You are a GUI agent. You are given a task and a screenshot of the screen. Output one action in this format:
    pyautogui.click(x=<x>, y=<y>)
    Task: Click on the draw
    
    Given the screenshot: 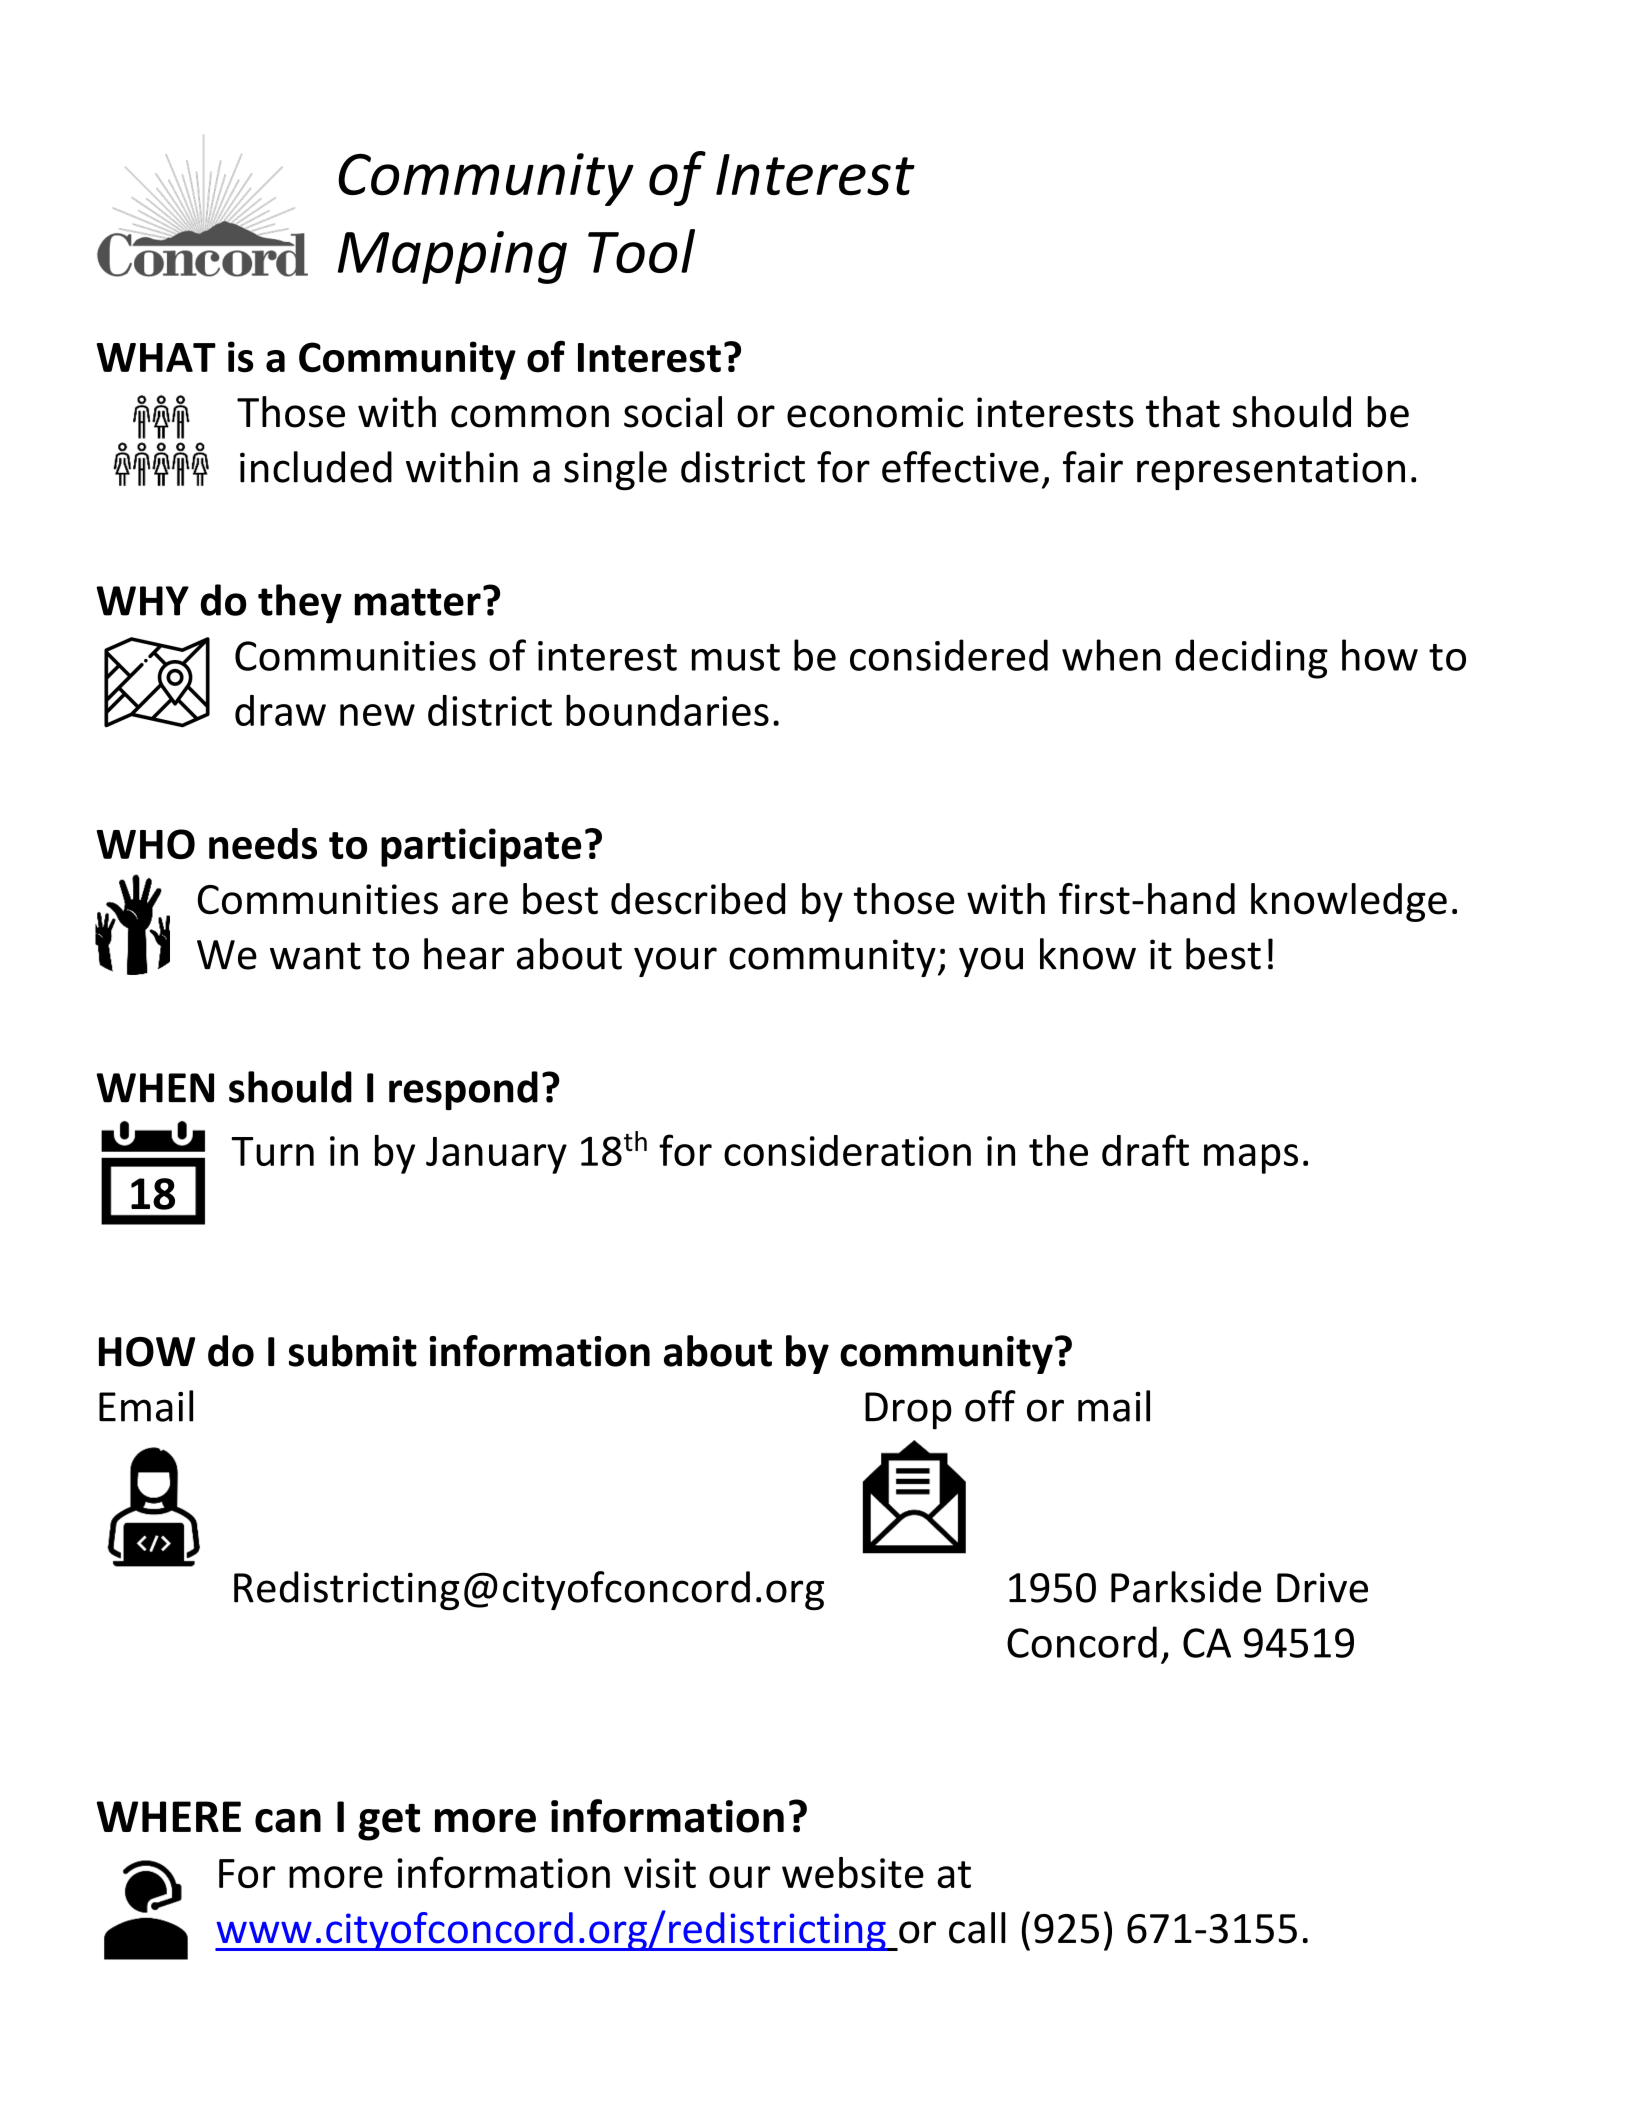 What is the action you would take?
    pyautogui.click(x=280, y=710)
